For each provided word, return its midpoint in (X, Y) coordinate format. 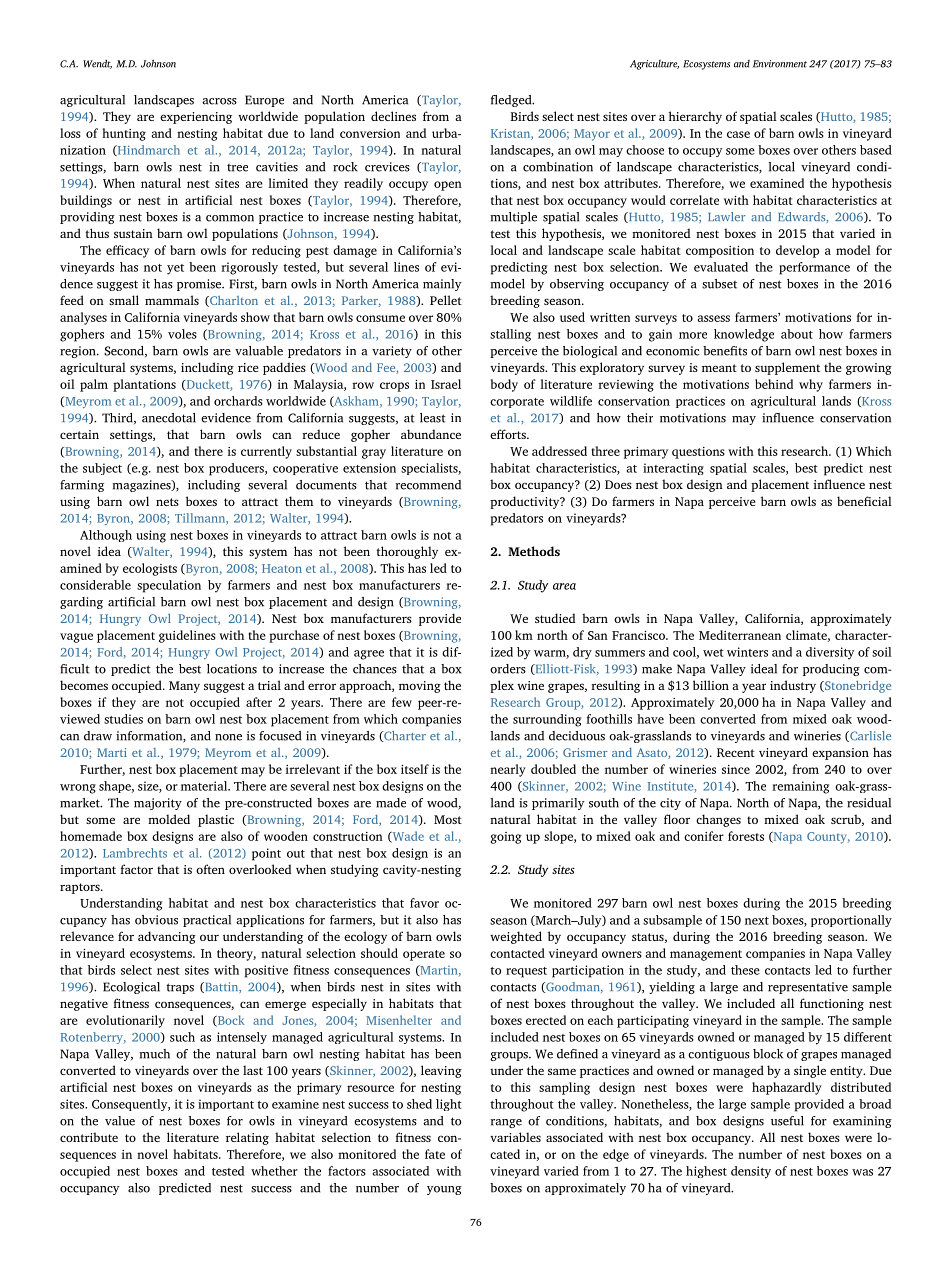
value (120, 1121)
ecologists (150, 569)
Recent (736, 752)
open (448, 186)
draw (98, 736)
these (745, 970)
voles (182, 334)
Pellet (446, 300)
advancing (167, 937)
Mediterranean (740, 635)
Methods (534, 551)
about (797, 334)
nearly (508, 770)
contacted (517, 953)
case (738, 134)
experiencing (196, 118)
